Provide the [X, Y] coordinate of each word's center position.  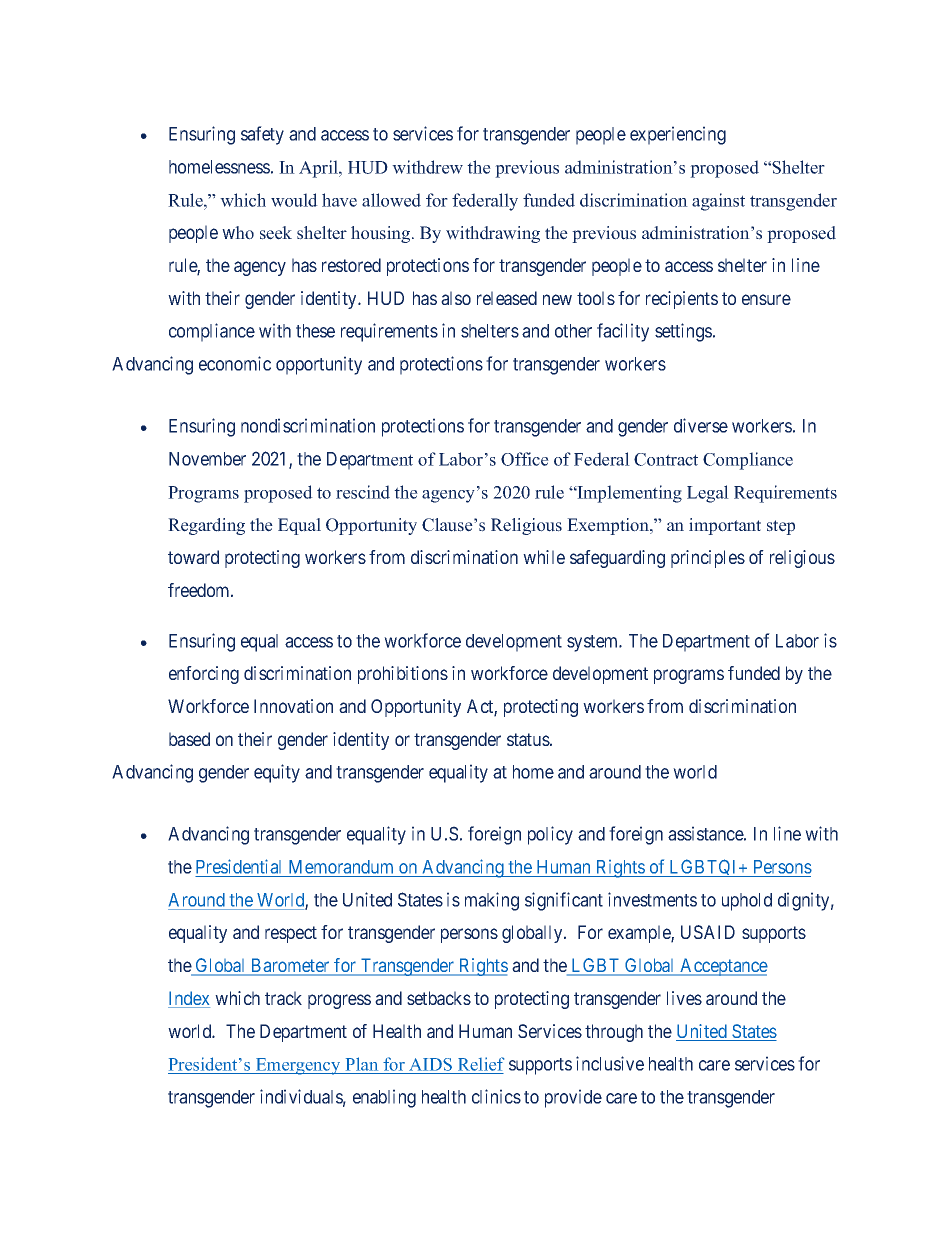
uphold [747, 902]
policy [550, 835]
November [207, 459]
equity [277, 773]
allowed [391, 200]
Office [525, 459]
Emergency [298, 1066]
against [718, 202]
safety [262, 135]
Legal [708, 494]
